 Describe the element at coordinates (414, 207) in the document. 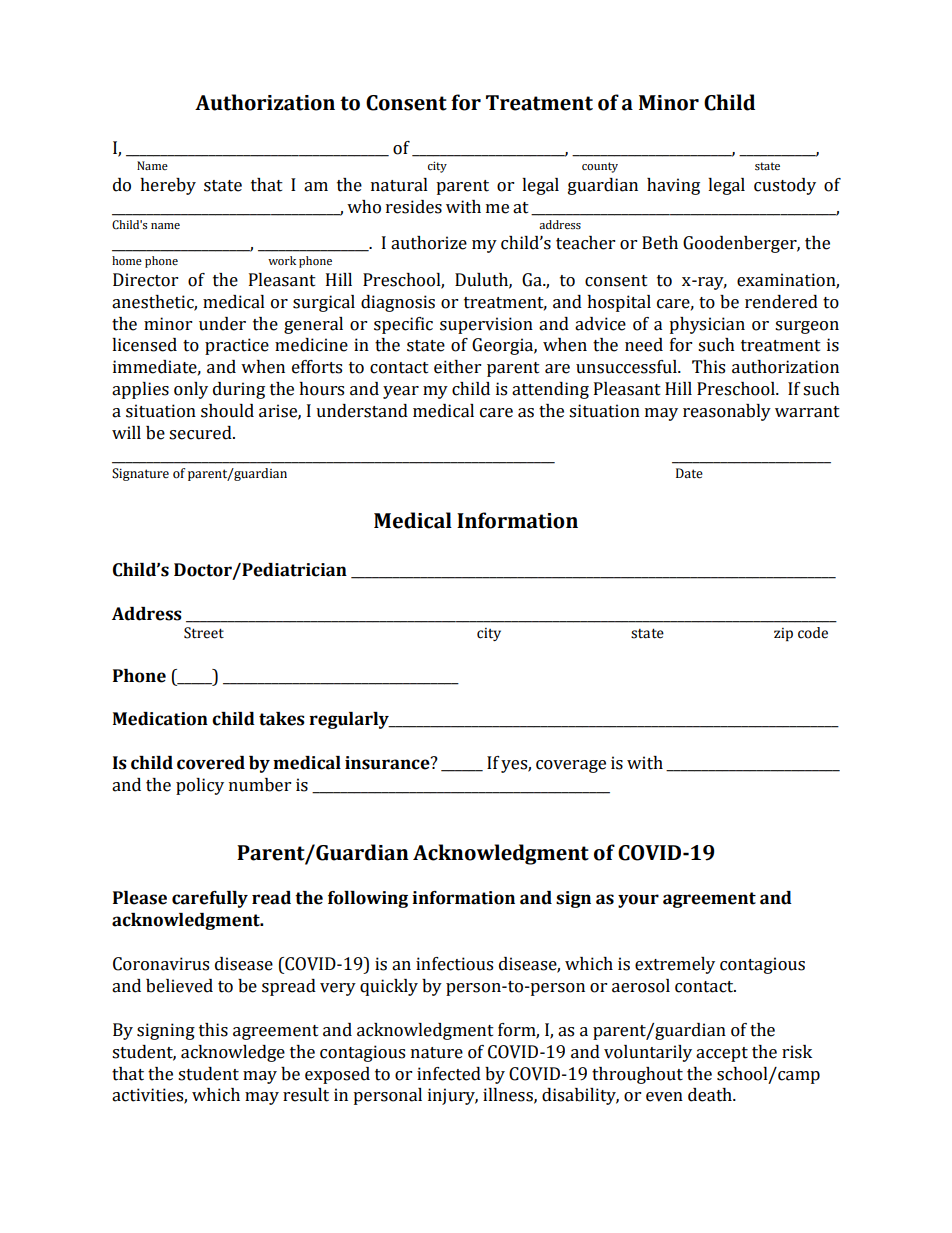

I see `resides` at that location.
